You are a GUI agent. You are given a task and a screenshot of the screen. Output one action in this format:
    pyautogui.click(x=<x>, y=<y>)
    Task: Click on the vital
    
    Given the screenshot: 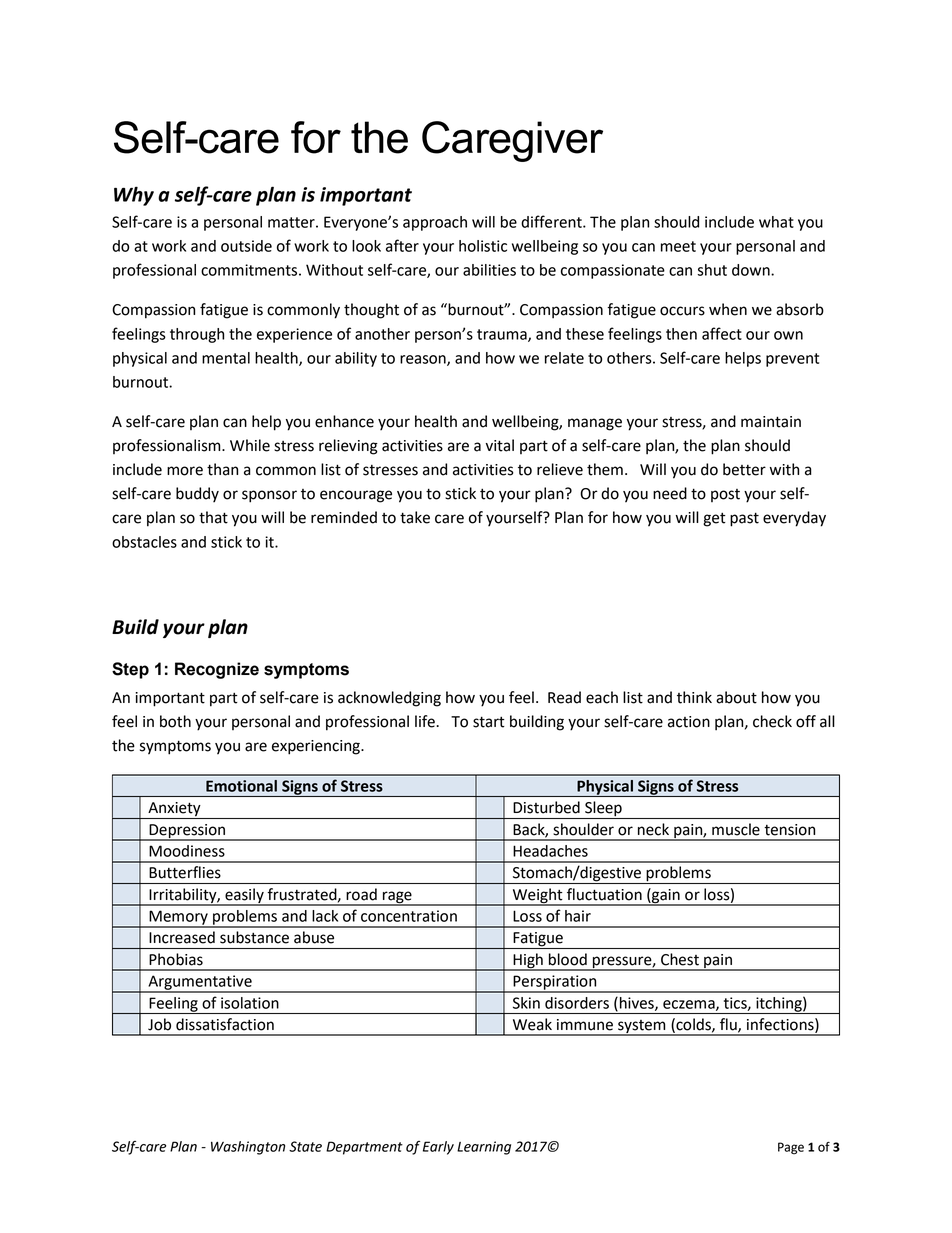 What is the action you would take?
    pyautogui.click(x=500, y=445)
